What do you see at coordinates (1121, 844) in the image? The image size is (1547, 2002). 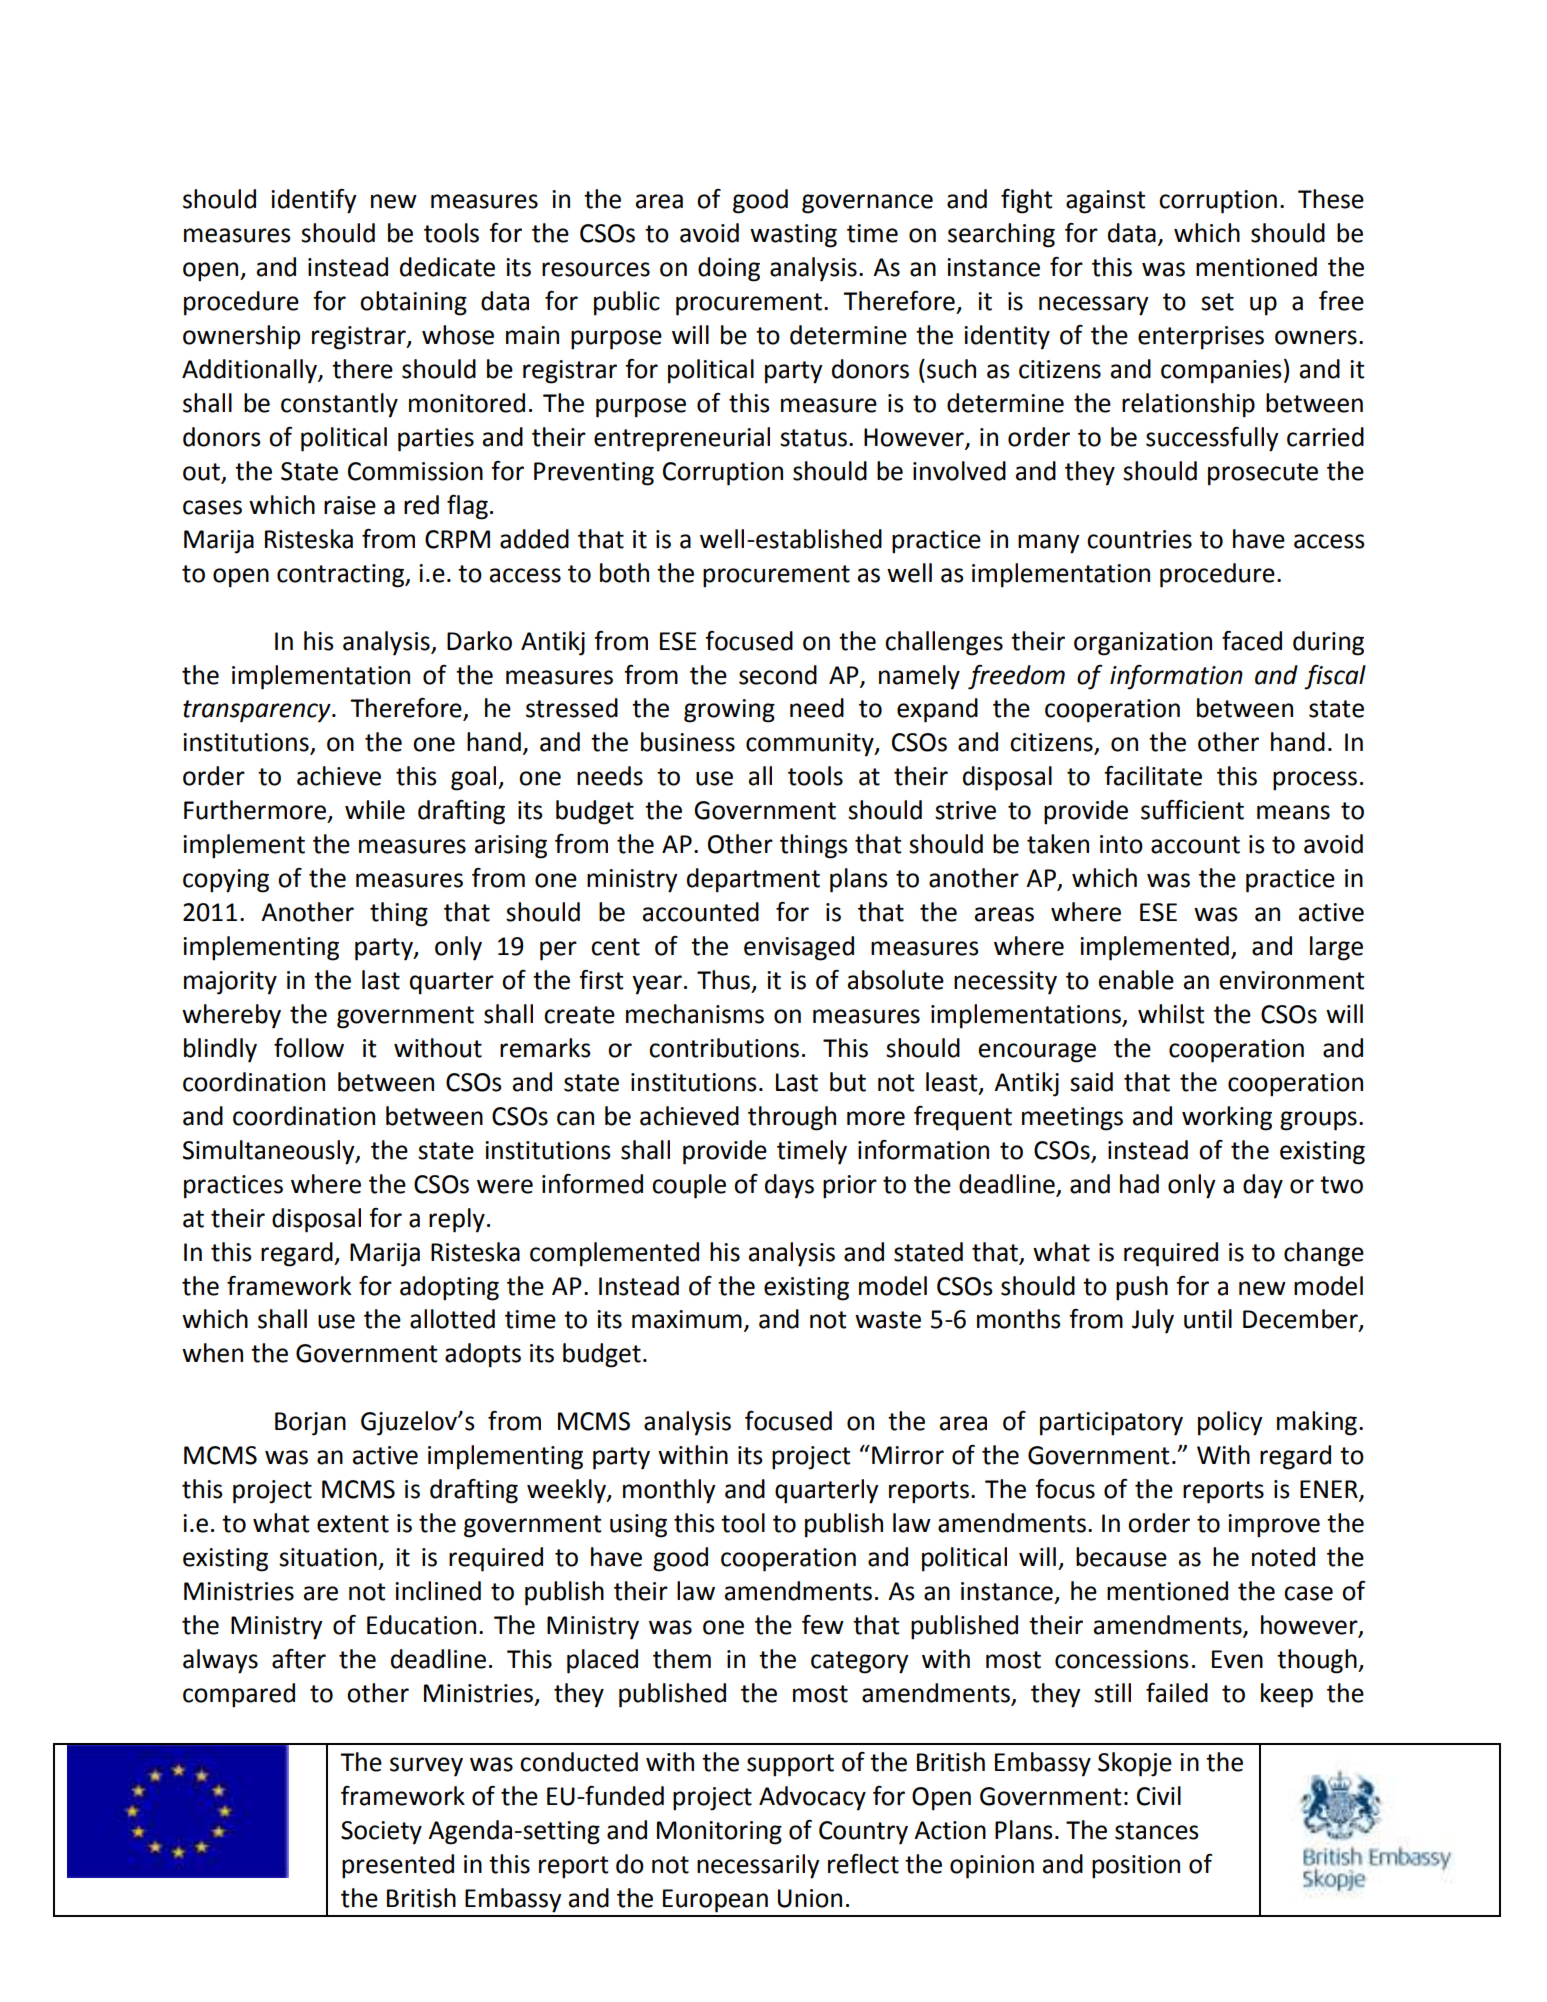 I see `into` at bounding box center [1121, 844].
